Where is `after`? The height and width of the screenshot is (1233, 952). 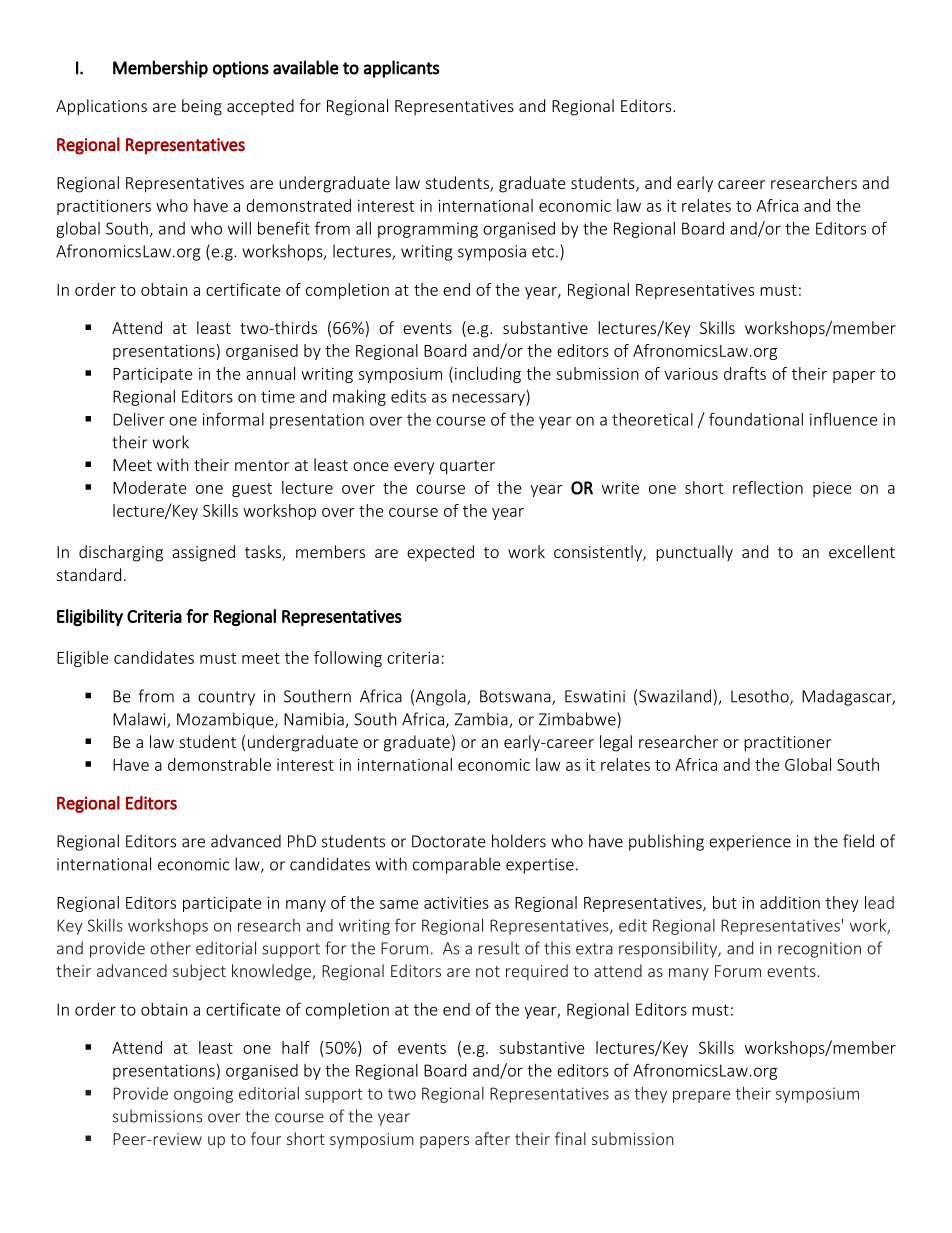 after is located at coordinates (492, 1138).
